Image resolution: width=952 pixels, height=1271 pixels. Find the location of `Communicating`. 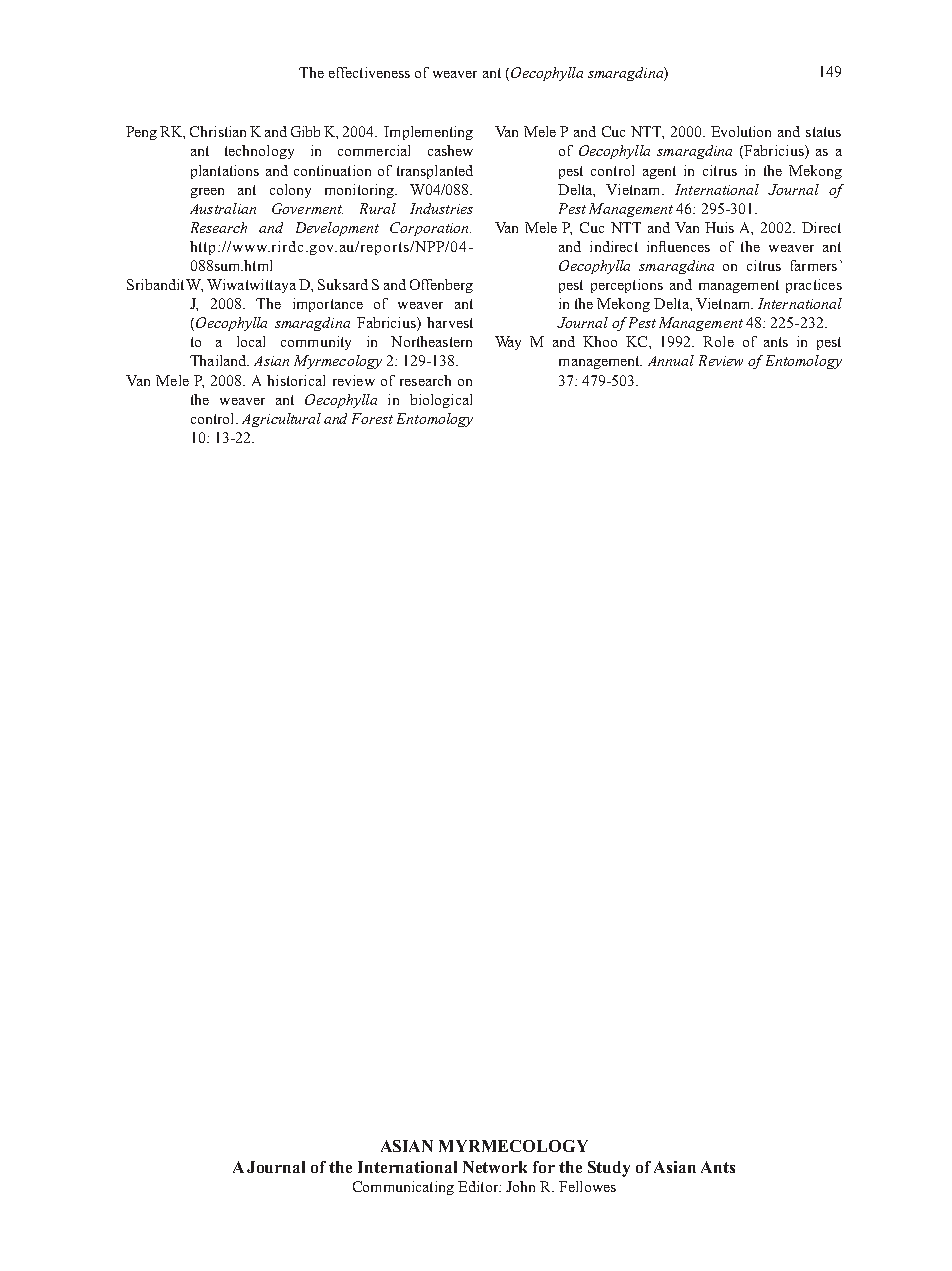

Communicating is located at coordinates (403, 1188).
